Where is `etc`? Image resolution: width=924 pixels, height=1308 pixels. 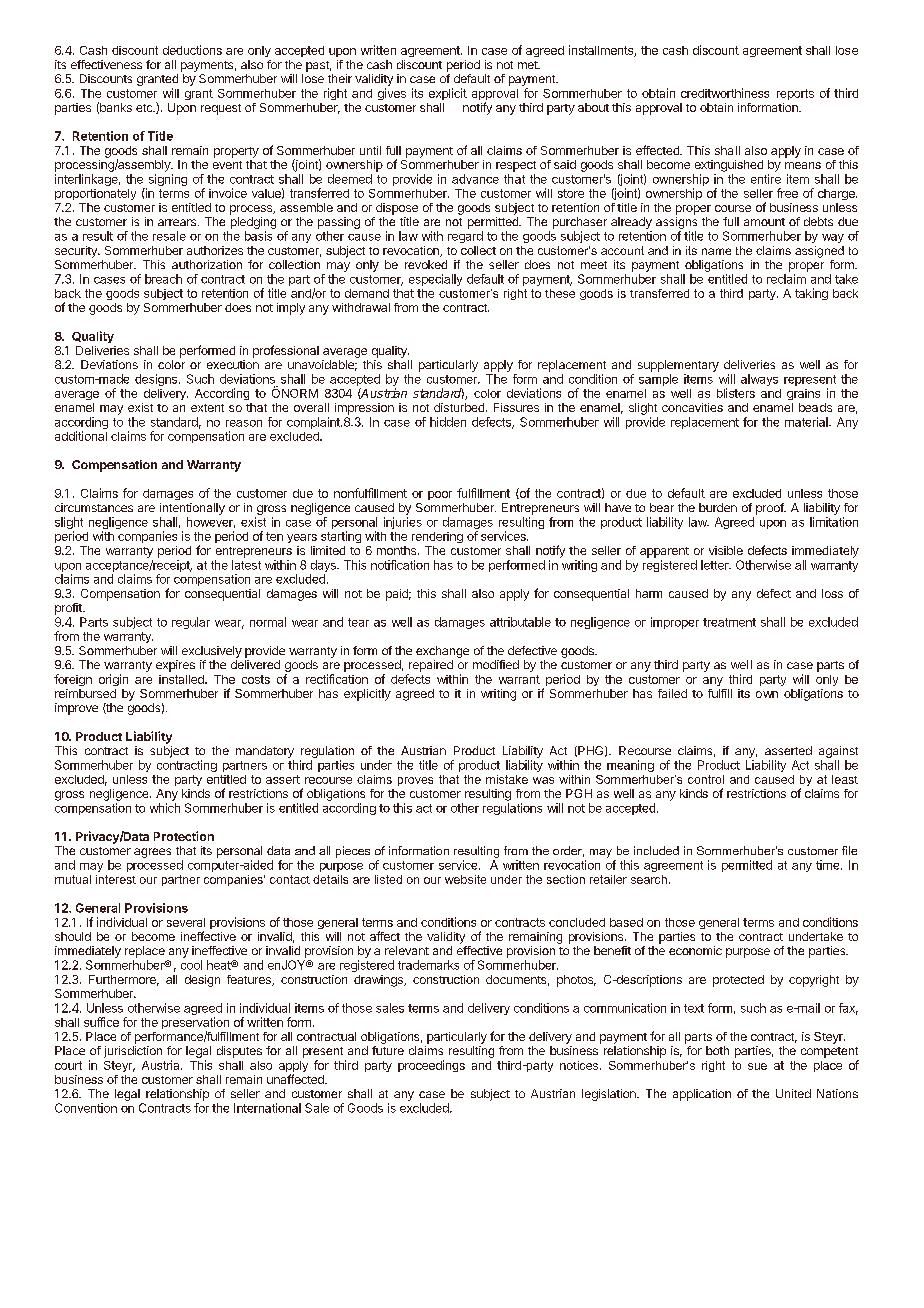 etc is located at coordinates (145, 108).
